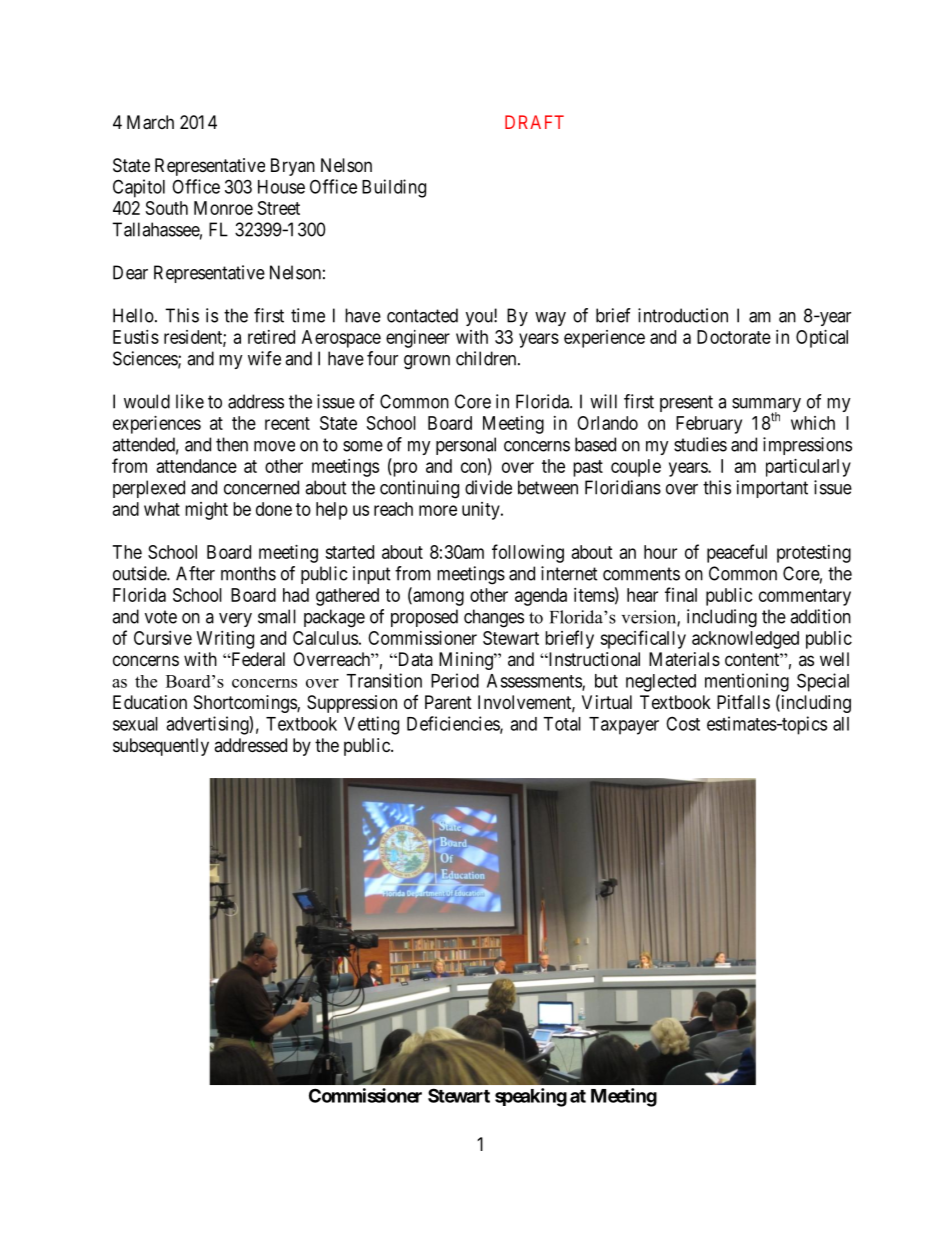 The height and width of the screenshot is (1233, 952). What do you see at coordinates (480, 319) in the screenshot?
I see `you` at bounding box center [480, 319].
